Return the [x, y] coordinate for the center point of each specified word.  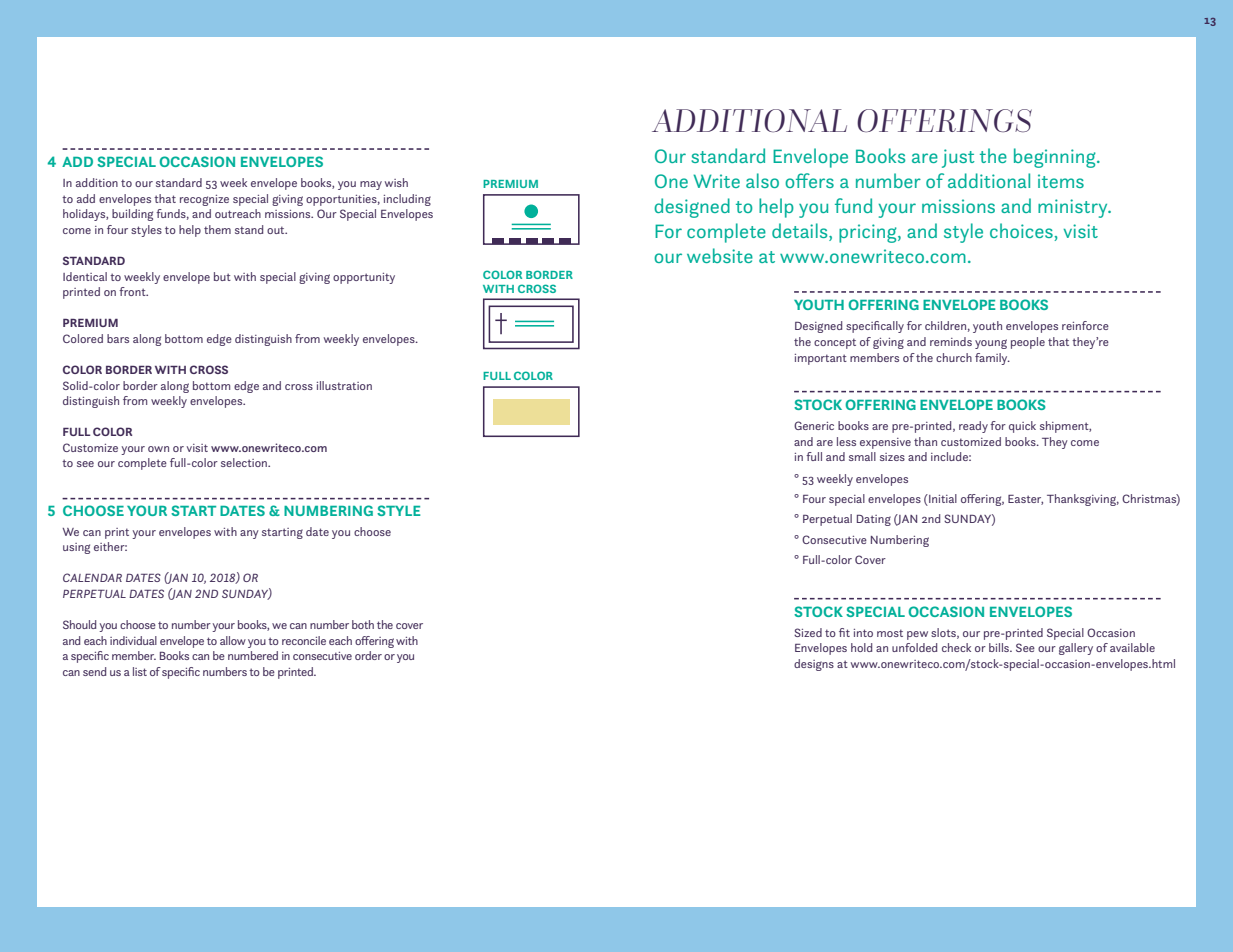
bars [118, 338]
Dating [874, 520]
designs [814, 665]
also [762, 180]
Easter [1025, 500]
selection [245, 462]
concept [835, 343]
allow [233, 640]
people [1028, 343]
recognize [204, 200]
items [1061, 181]
